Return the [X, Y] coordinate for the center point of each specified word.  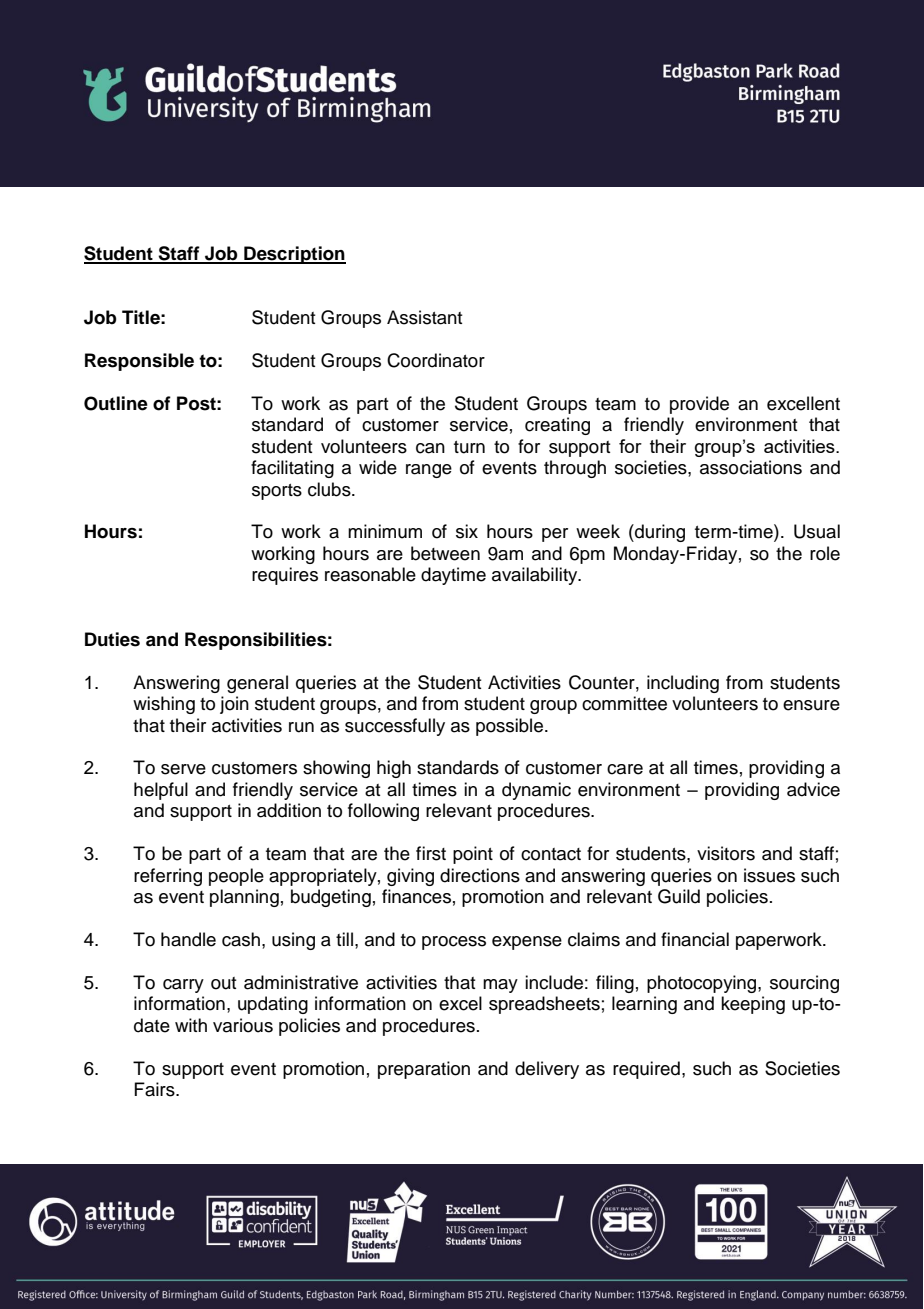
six [467, 531]
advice [813, 789]
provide [699, 405]
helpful [161, 791]
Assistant [425, 317]
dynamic [536, 791]
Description [294, 255]
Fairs [155, 1089]
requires [285, 576]
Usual [817, 531]
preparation [424, 1070]
